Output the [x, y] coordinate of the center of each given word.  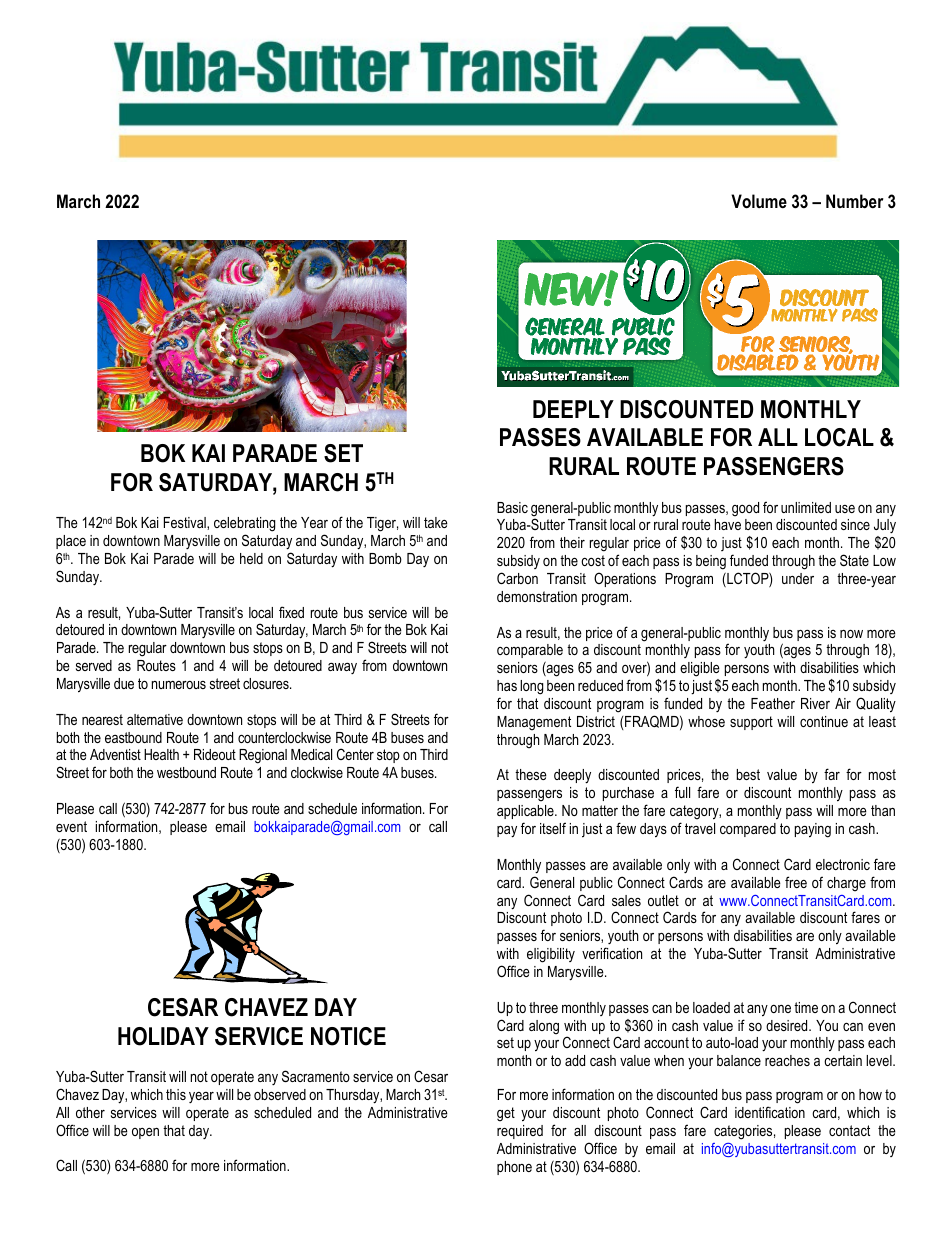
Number [854, 201]
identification [770, 1112]
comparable [530, 653]
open [145, 1133]
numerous [179, 685]
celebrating [244, 524]
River [815, 703]
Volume [759, 201]
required [520, 1132]
